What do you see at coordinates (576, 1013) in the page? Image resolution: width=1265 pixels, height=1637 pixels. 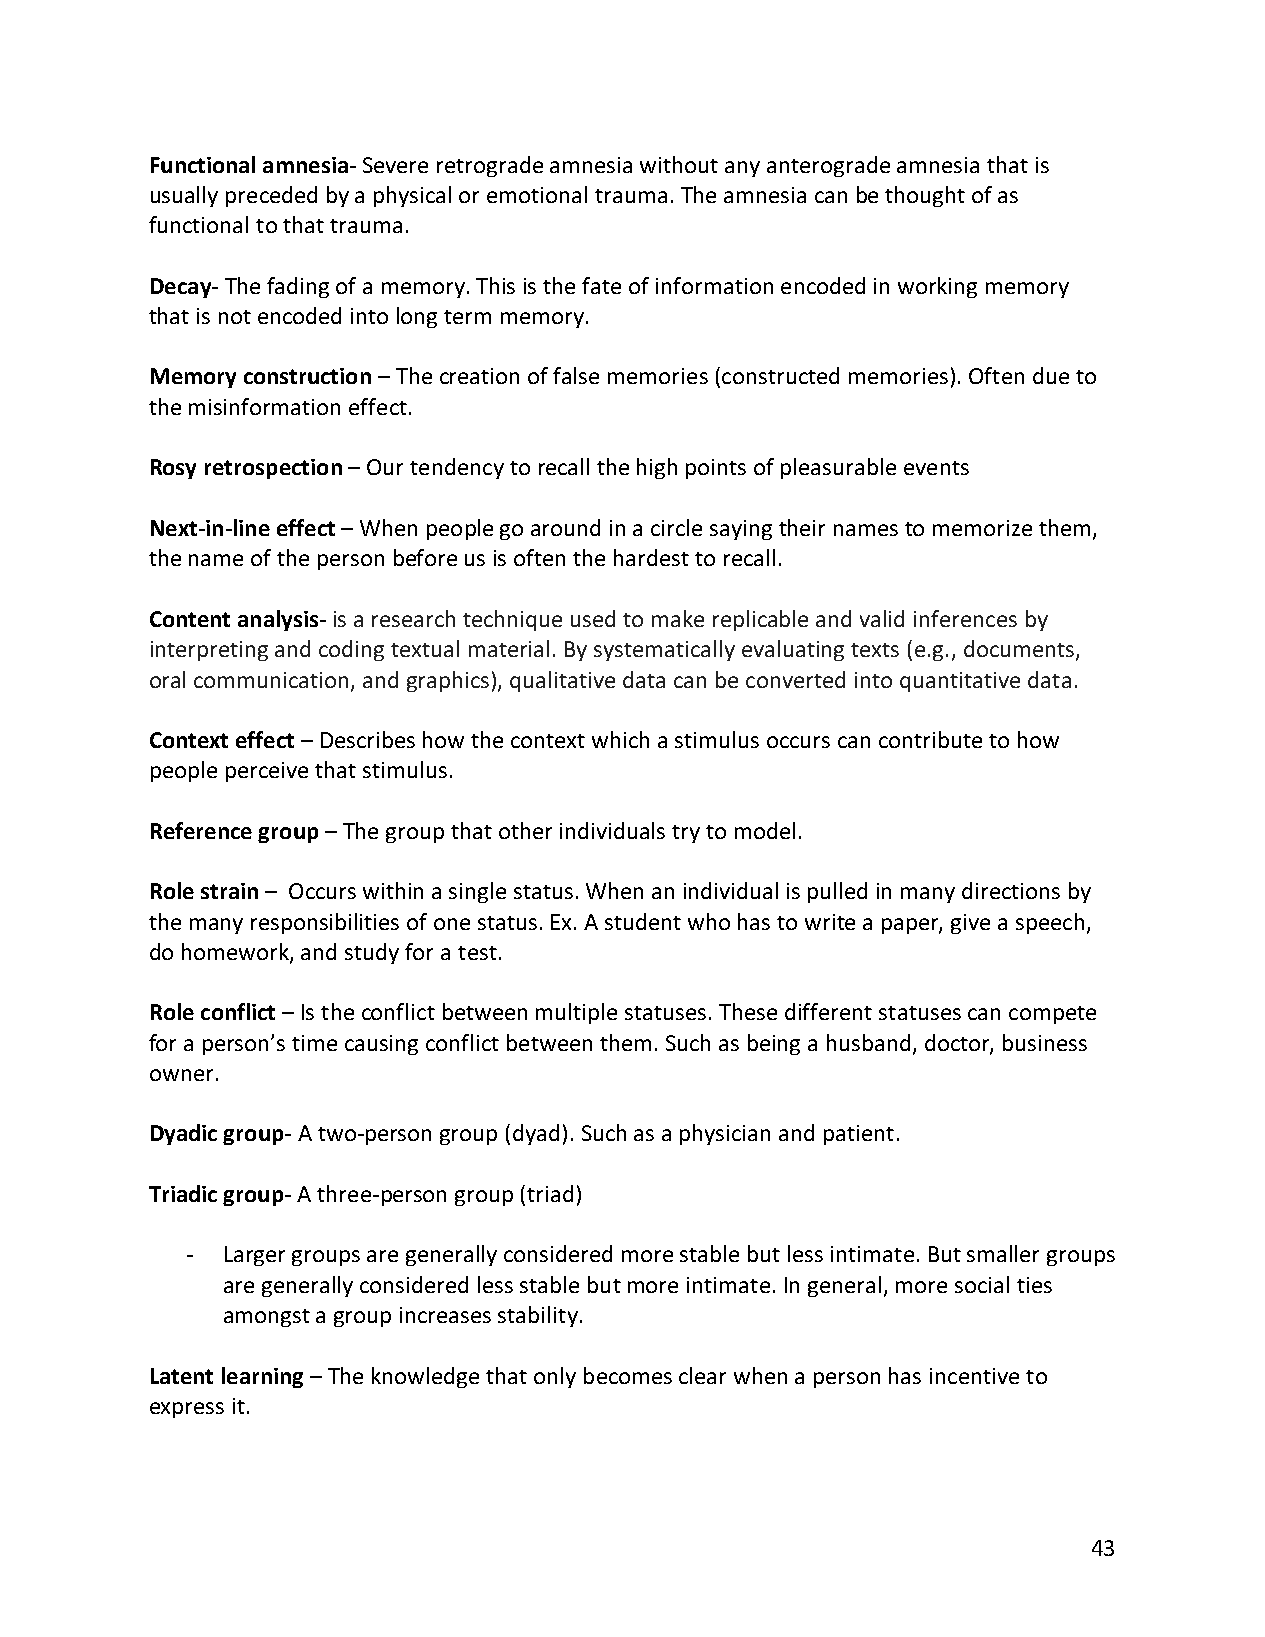 I see `multiple` at bounding box center [576, 1013].
